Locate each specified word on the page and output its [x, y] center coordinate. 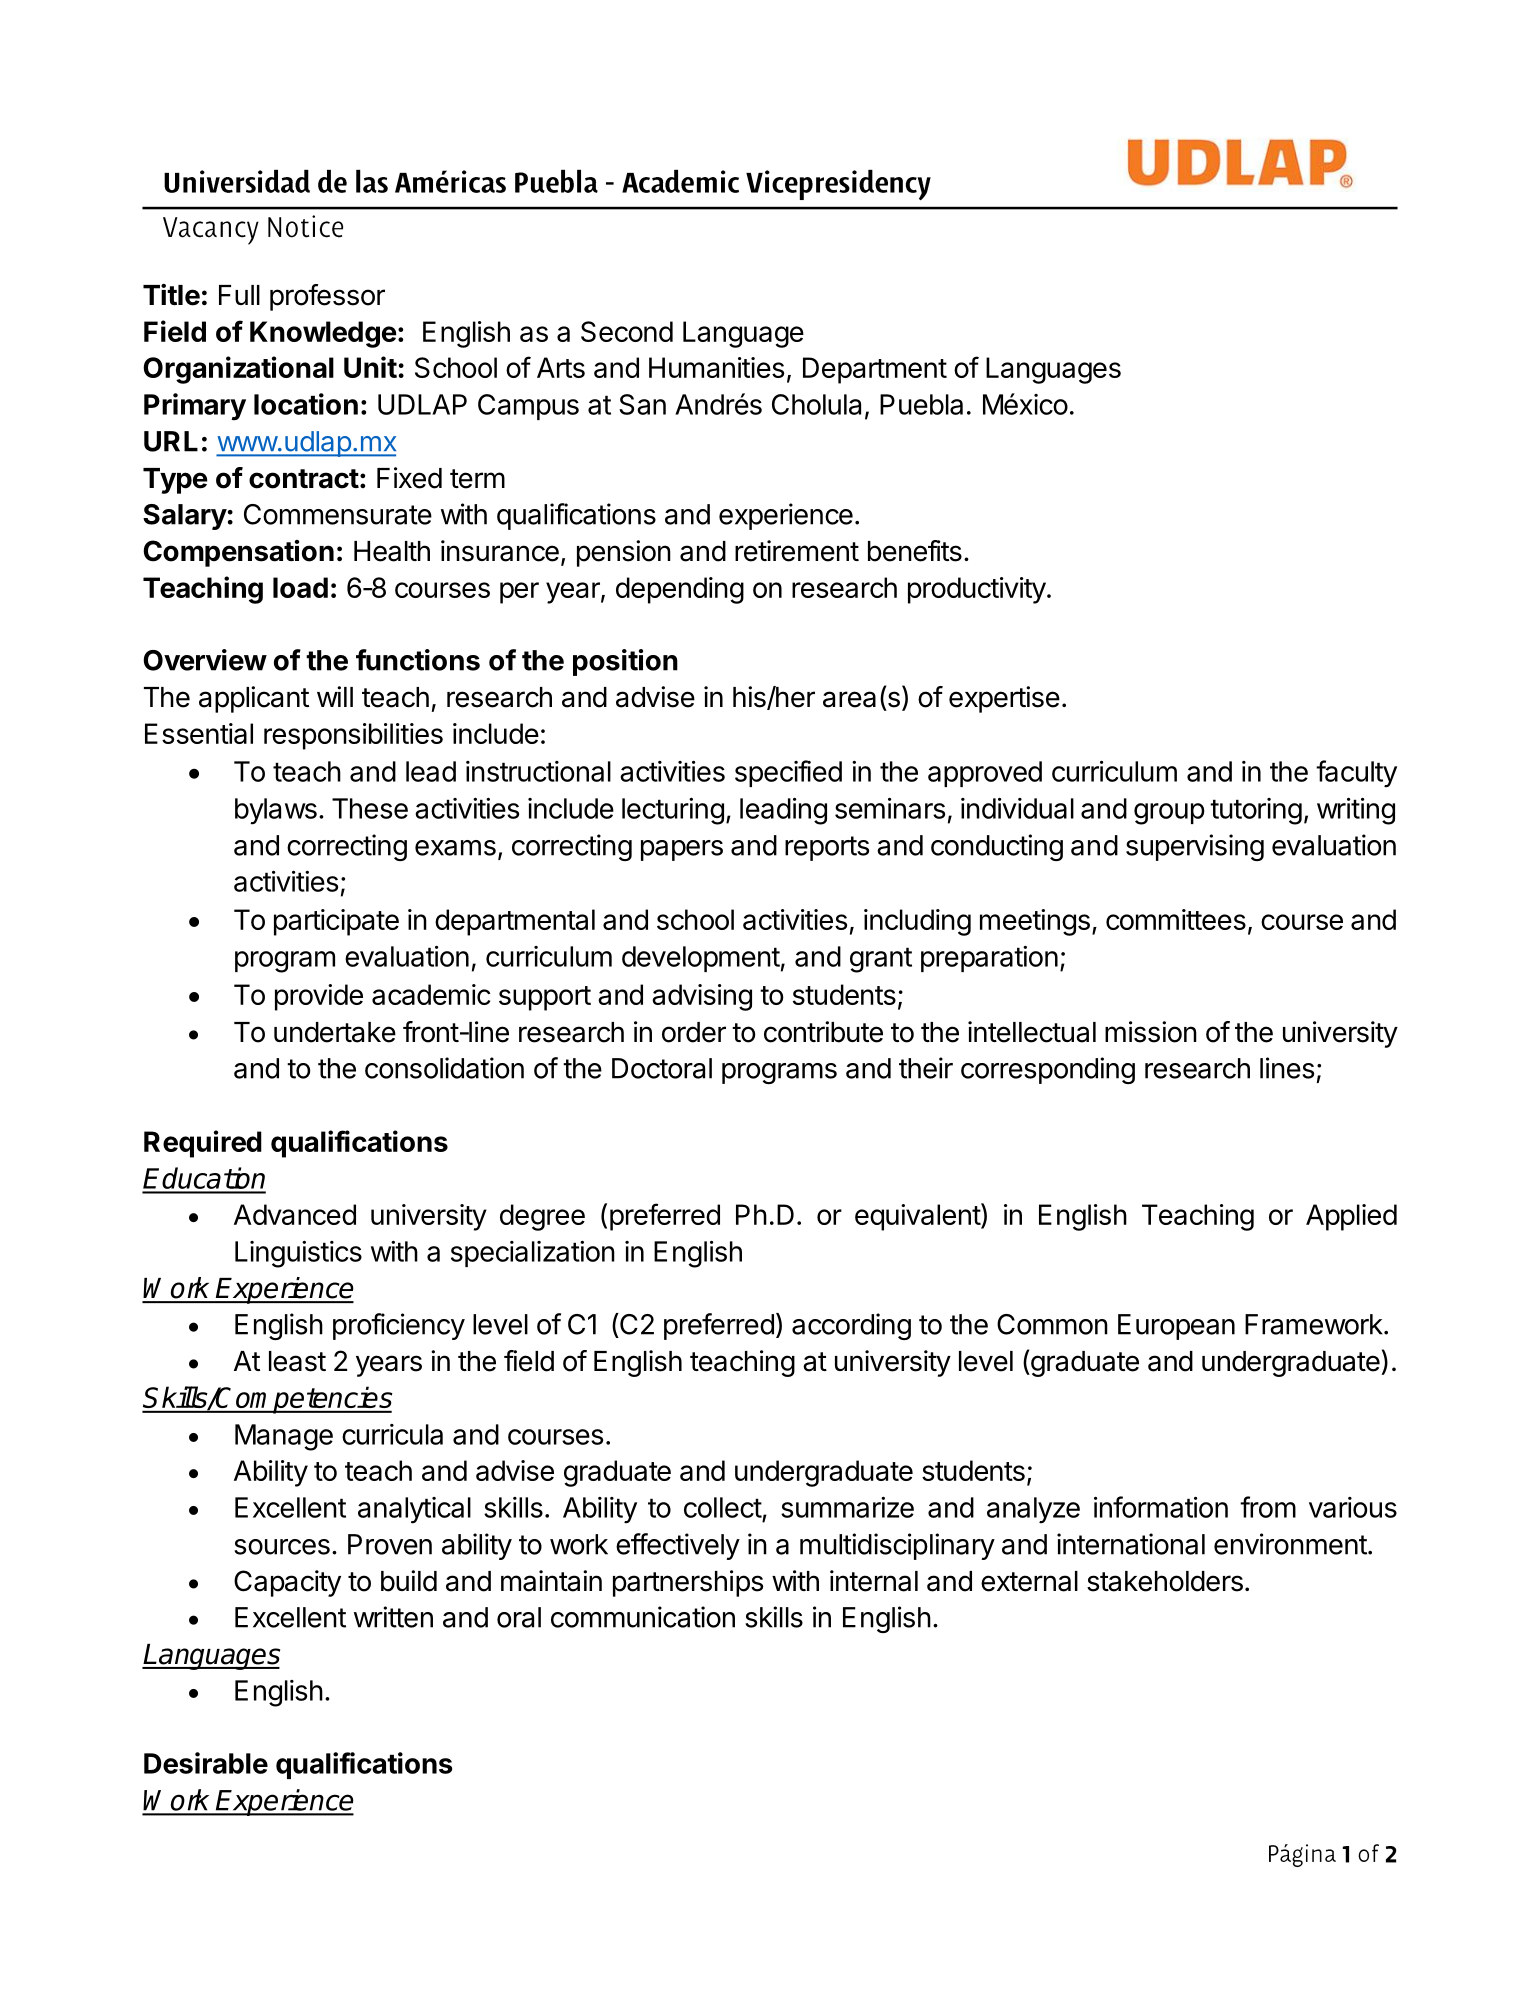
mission [1151, 1032]
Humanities [716, 367]
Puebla [921, 404]
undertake [335, 1032]
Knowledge [323, 334]
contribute [823, 1032]
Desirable [206, 1763]
